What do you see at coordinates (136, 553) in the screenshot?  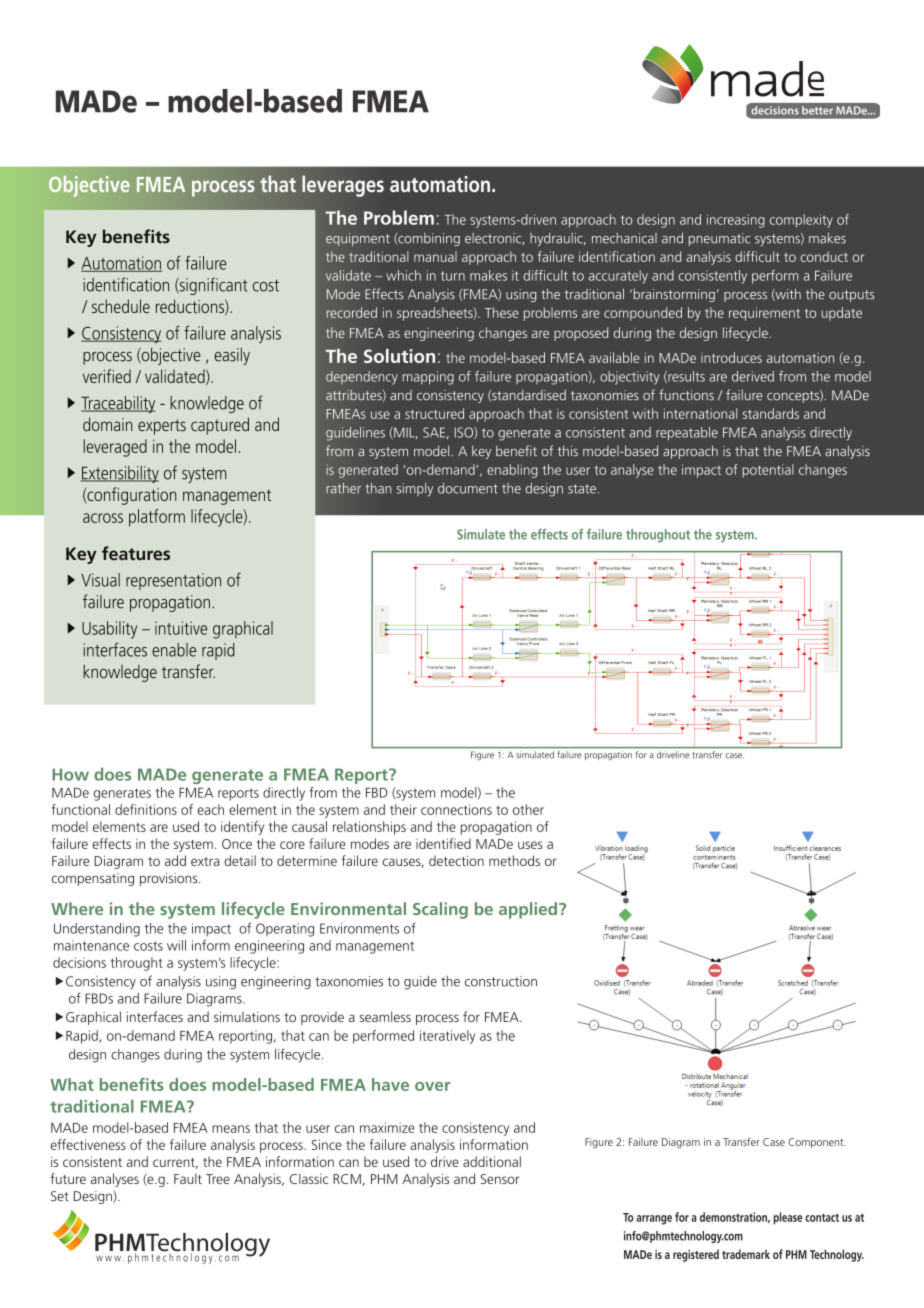 I see `features` at bounding box center [136, 553].
